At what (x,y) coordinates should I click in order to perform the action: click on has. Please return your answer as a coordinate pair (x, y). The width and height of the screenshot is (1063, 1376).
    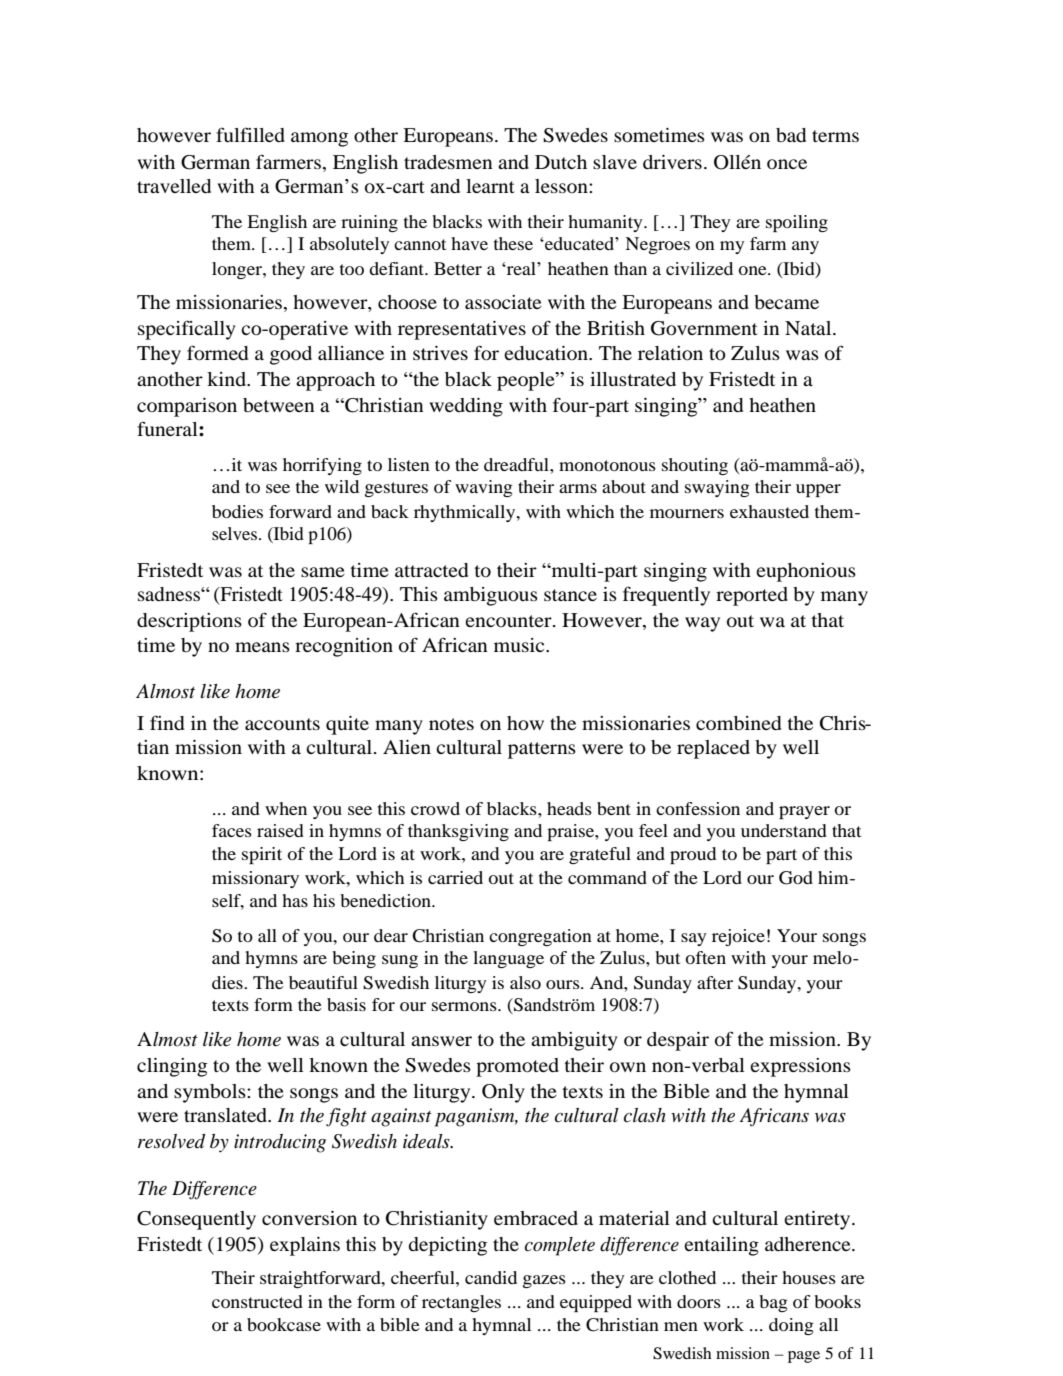
    Looking at the image, I should click on (295, 900).
